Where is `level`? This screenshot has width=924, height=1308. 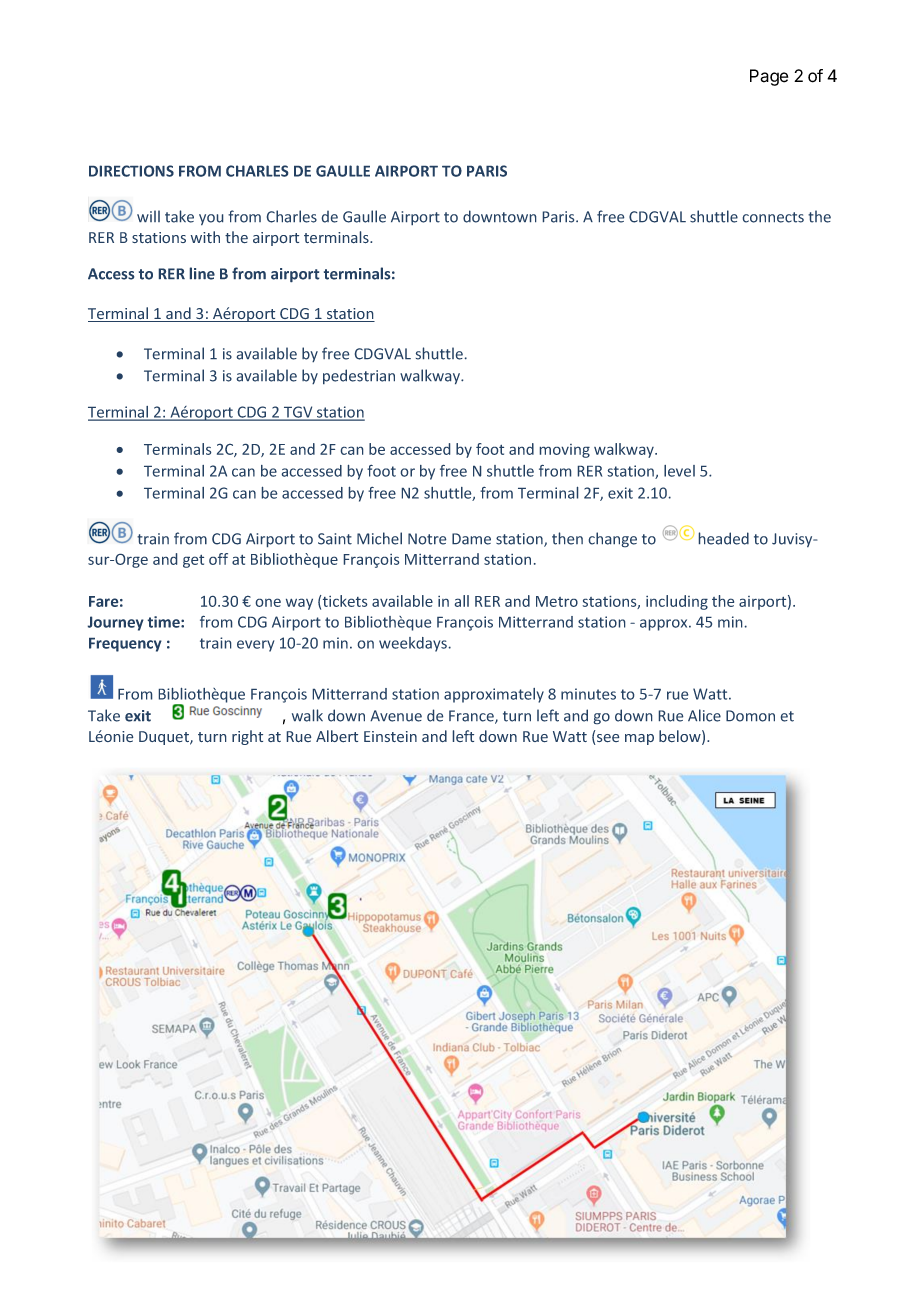 level is located at coordinates (679, 471).
